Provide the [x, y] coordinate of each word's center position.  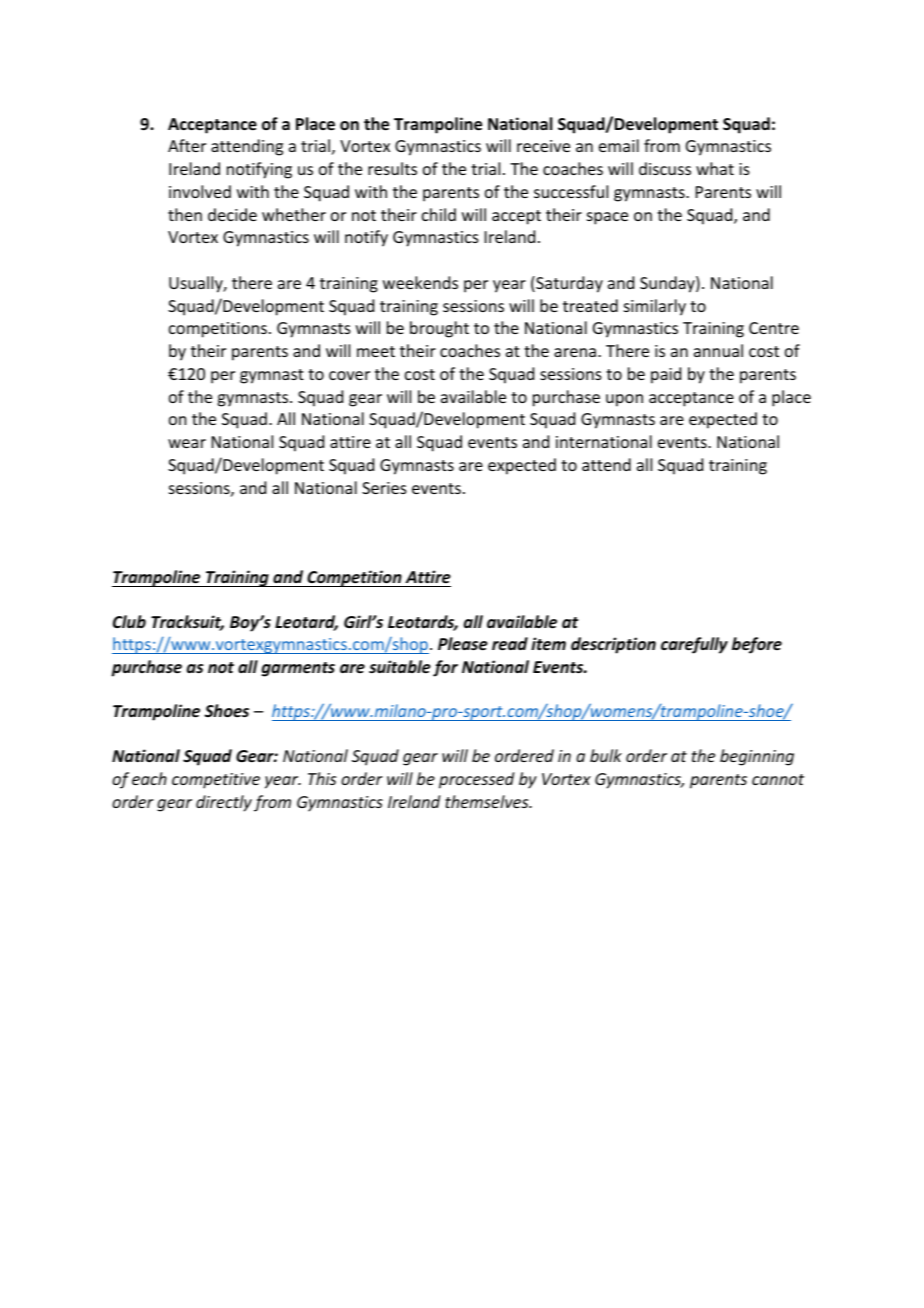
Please [463, 644]
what [715, 168]
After [187, 145]
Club [129, 621]
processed [476, 780]
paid [666, 375]
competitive [216, 781]
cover [349, 375]
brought [439, 329]
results [392, 168]
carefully [694, 645]
